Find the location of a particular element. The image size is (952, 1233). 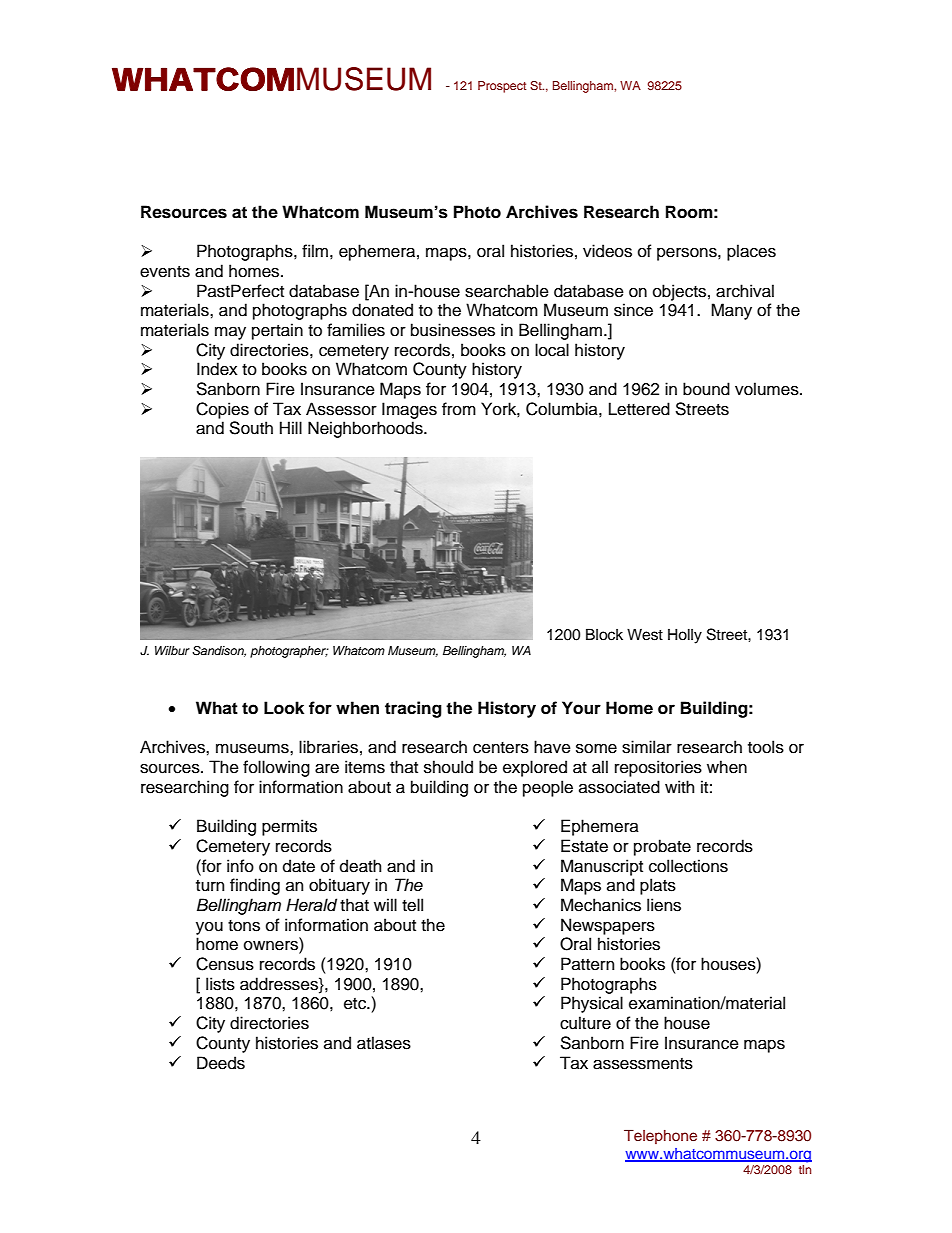

events is located at coordinates (165, 272).
